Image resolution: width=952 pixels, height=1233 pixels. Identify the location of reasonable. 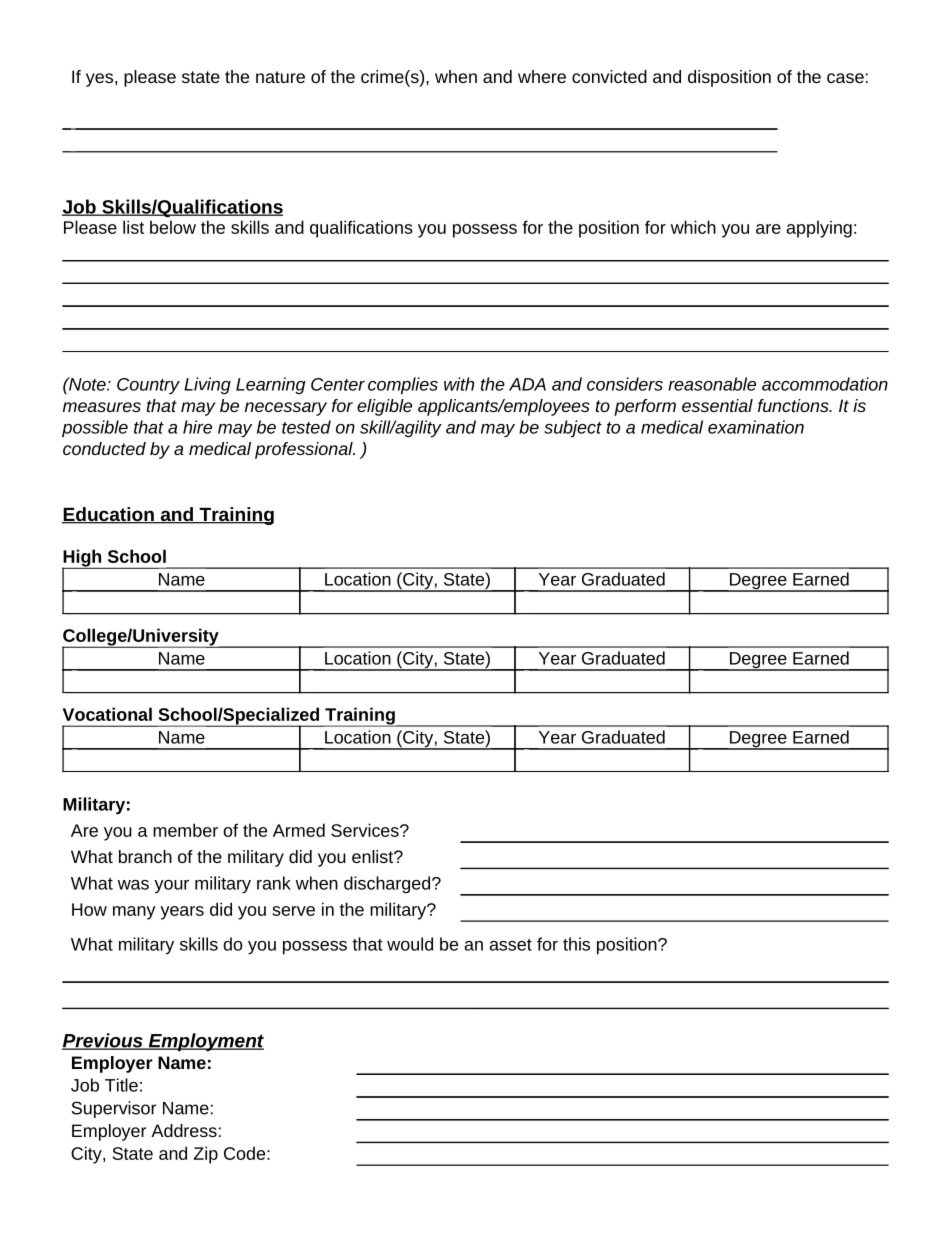
(712, 384).
